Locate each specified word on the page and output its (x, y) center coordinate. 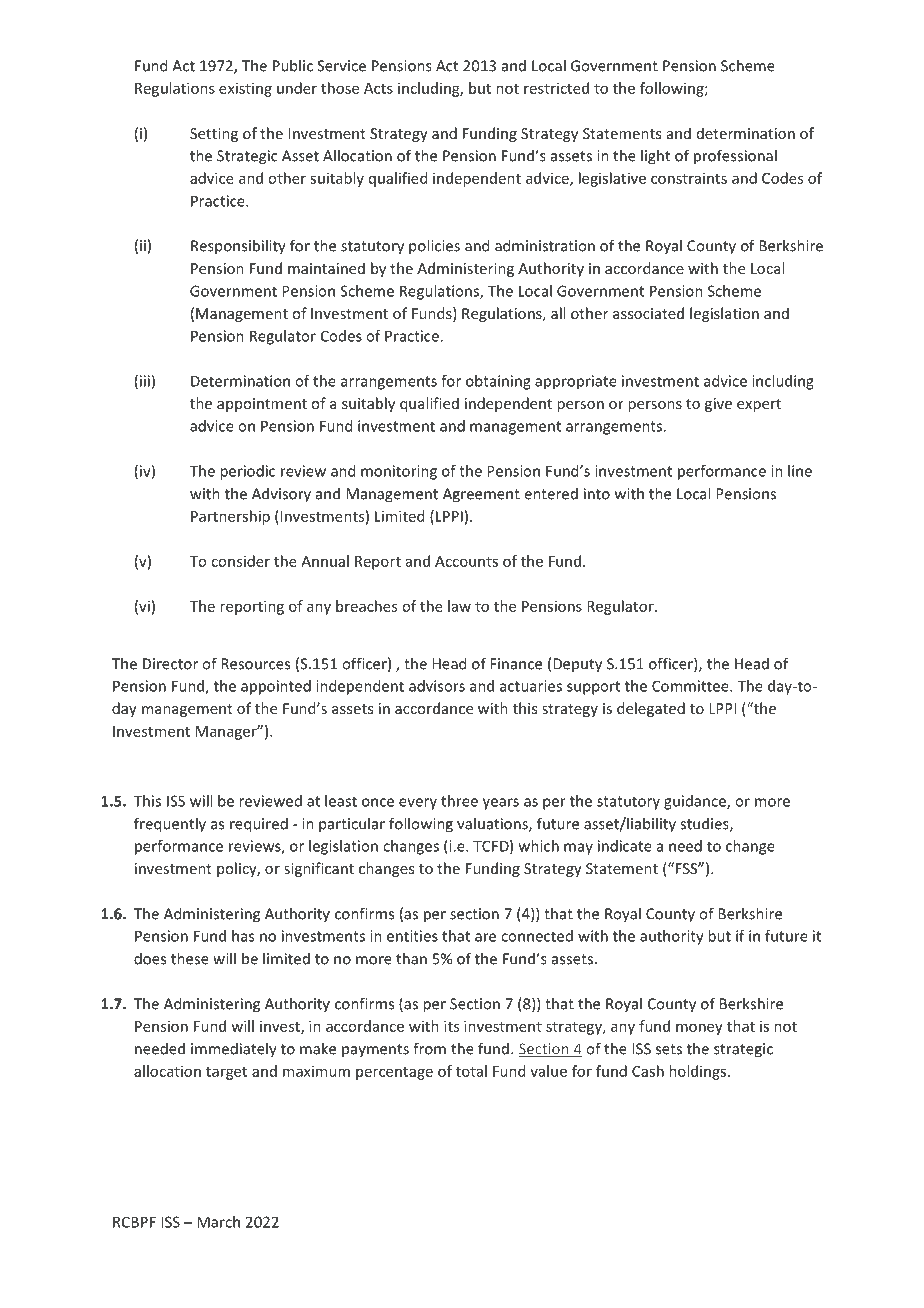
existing (245, 89)
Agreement (481, 495)
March (218, 1222)
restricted (556, 88)
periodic (247, 472)
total (471, 1071)
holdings (697, 1072)
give (718, 405)
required (259, 825)
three (459, 801)
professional (735, 157)
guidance (696, 802)
